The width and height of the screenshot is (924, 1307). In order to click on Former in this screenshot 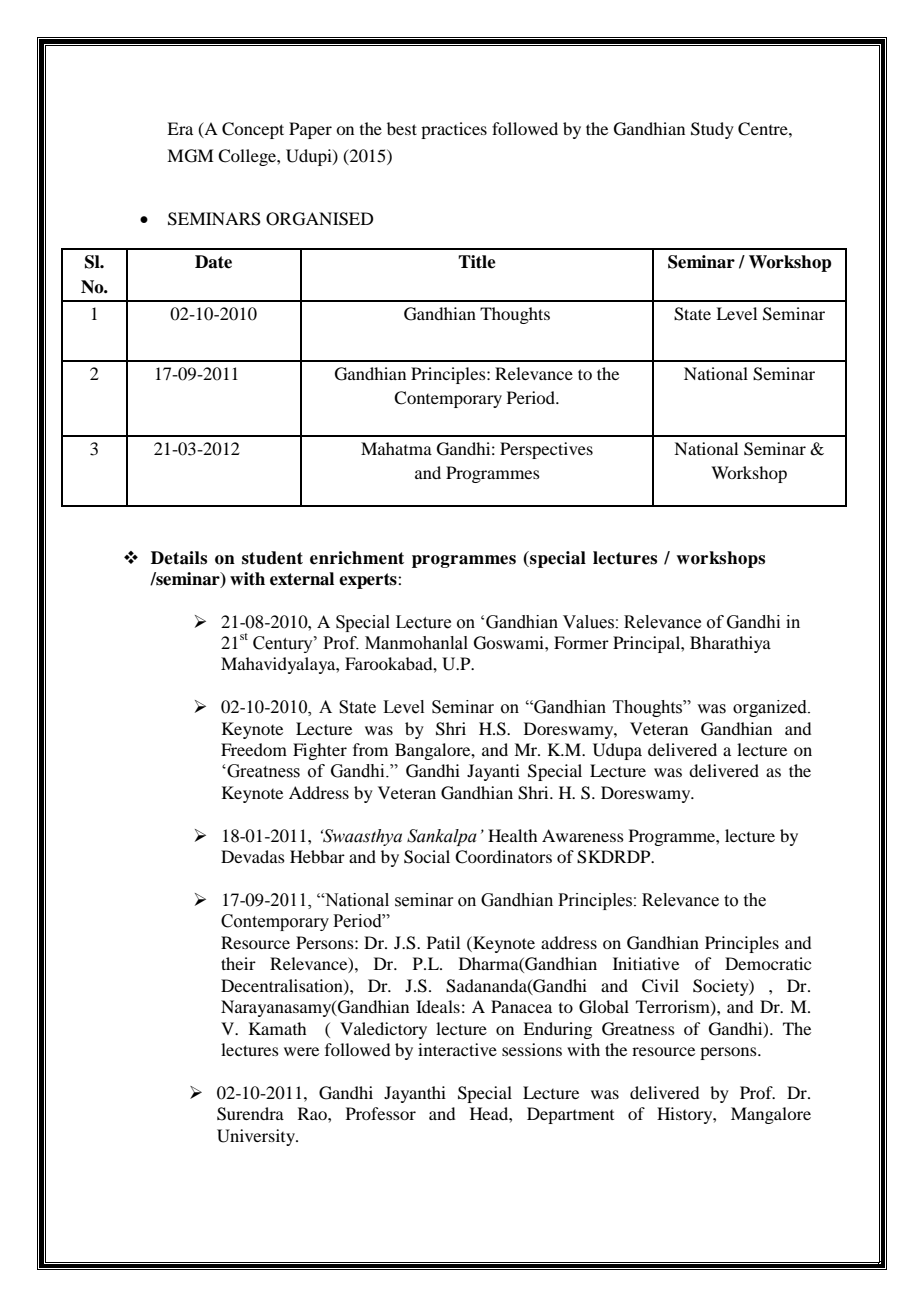, I will do `click(581, 642)`.
